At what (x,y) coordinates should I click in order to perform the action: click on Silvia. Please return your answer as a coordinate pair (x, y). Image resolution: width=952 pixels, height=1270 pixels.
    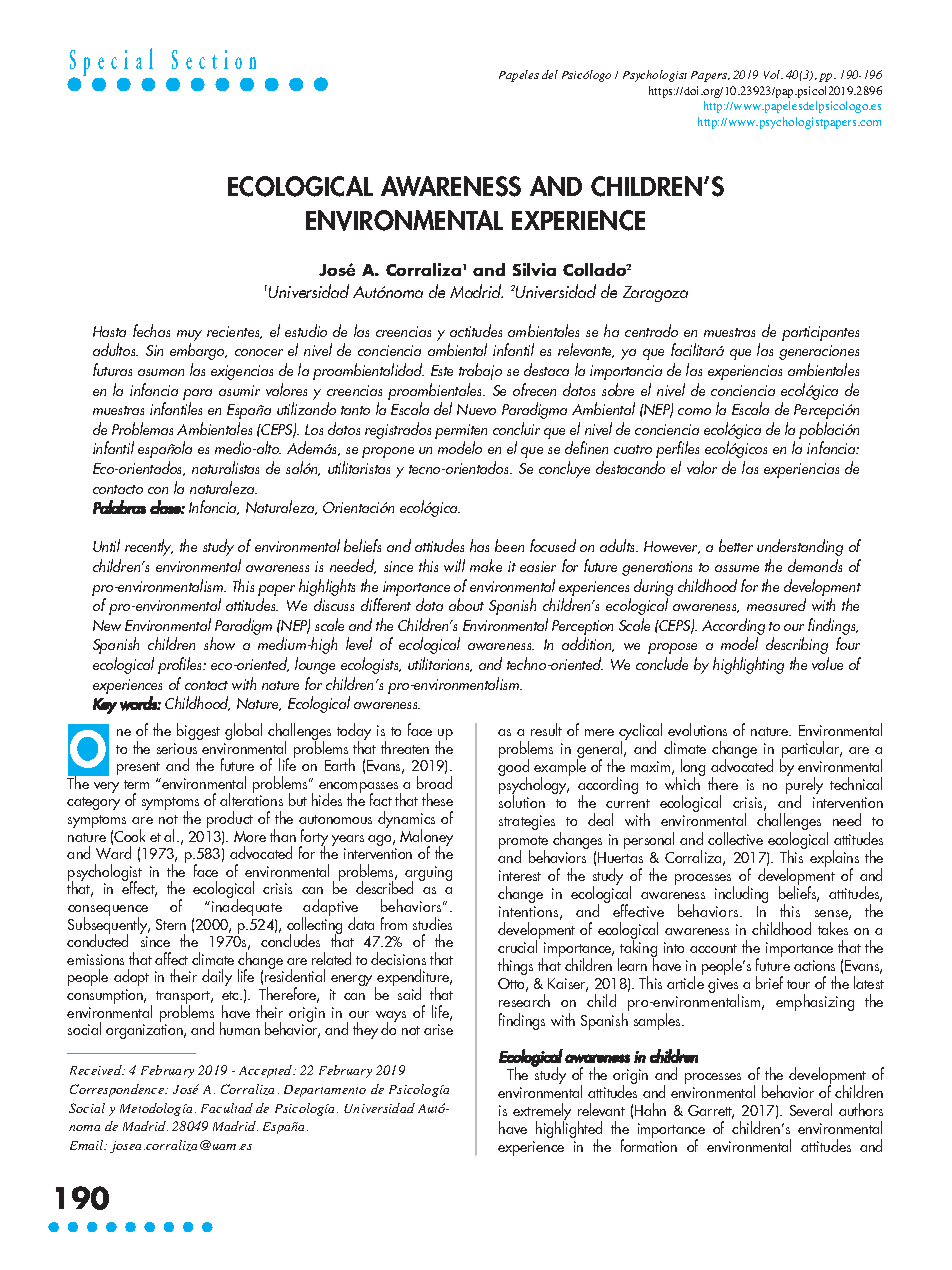
    Looking at the image, I should click on (534, 269).
